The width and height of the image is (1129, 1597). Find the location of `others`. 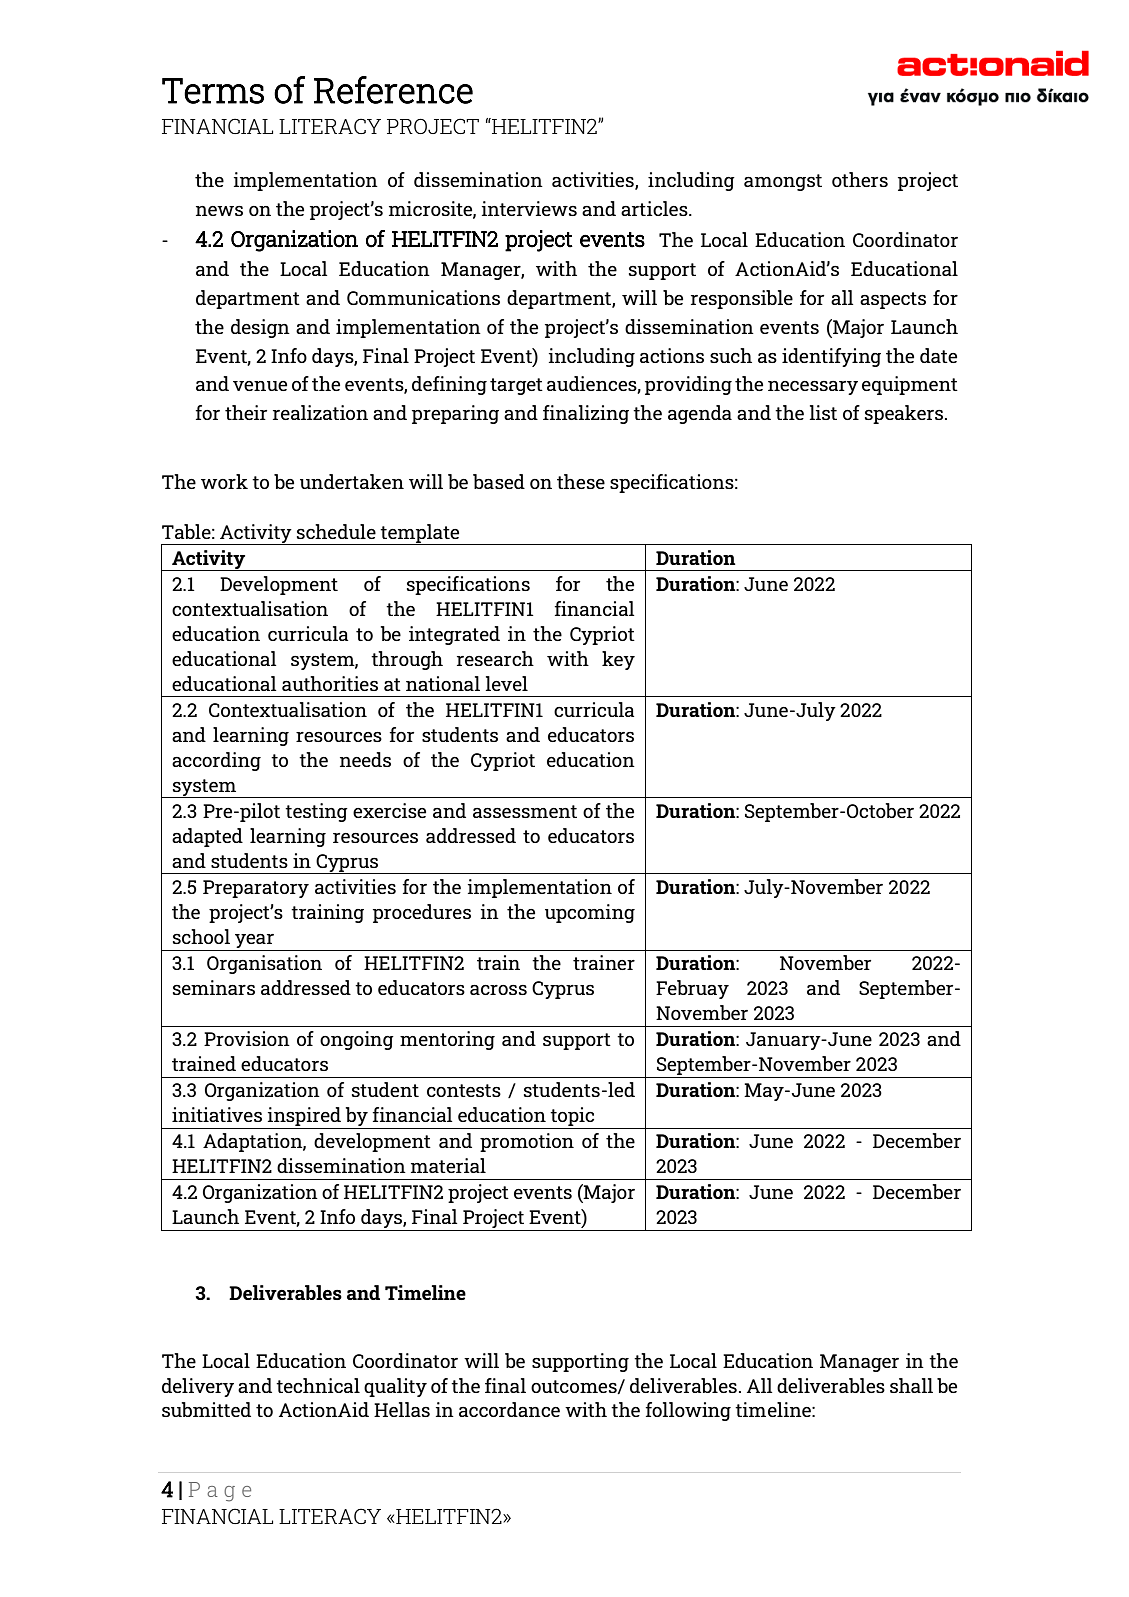

others is located at coordinates (860, 179).
